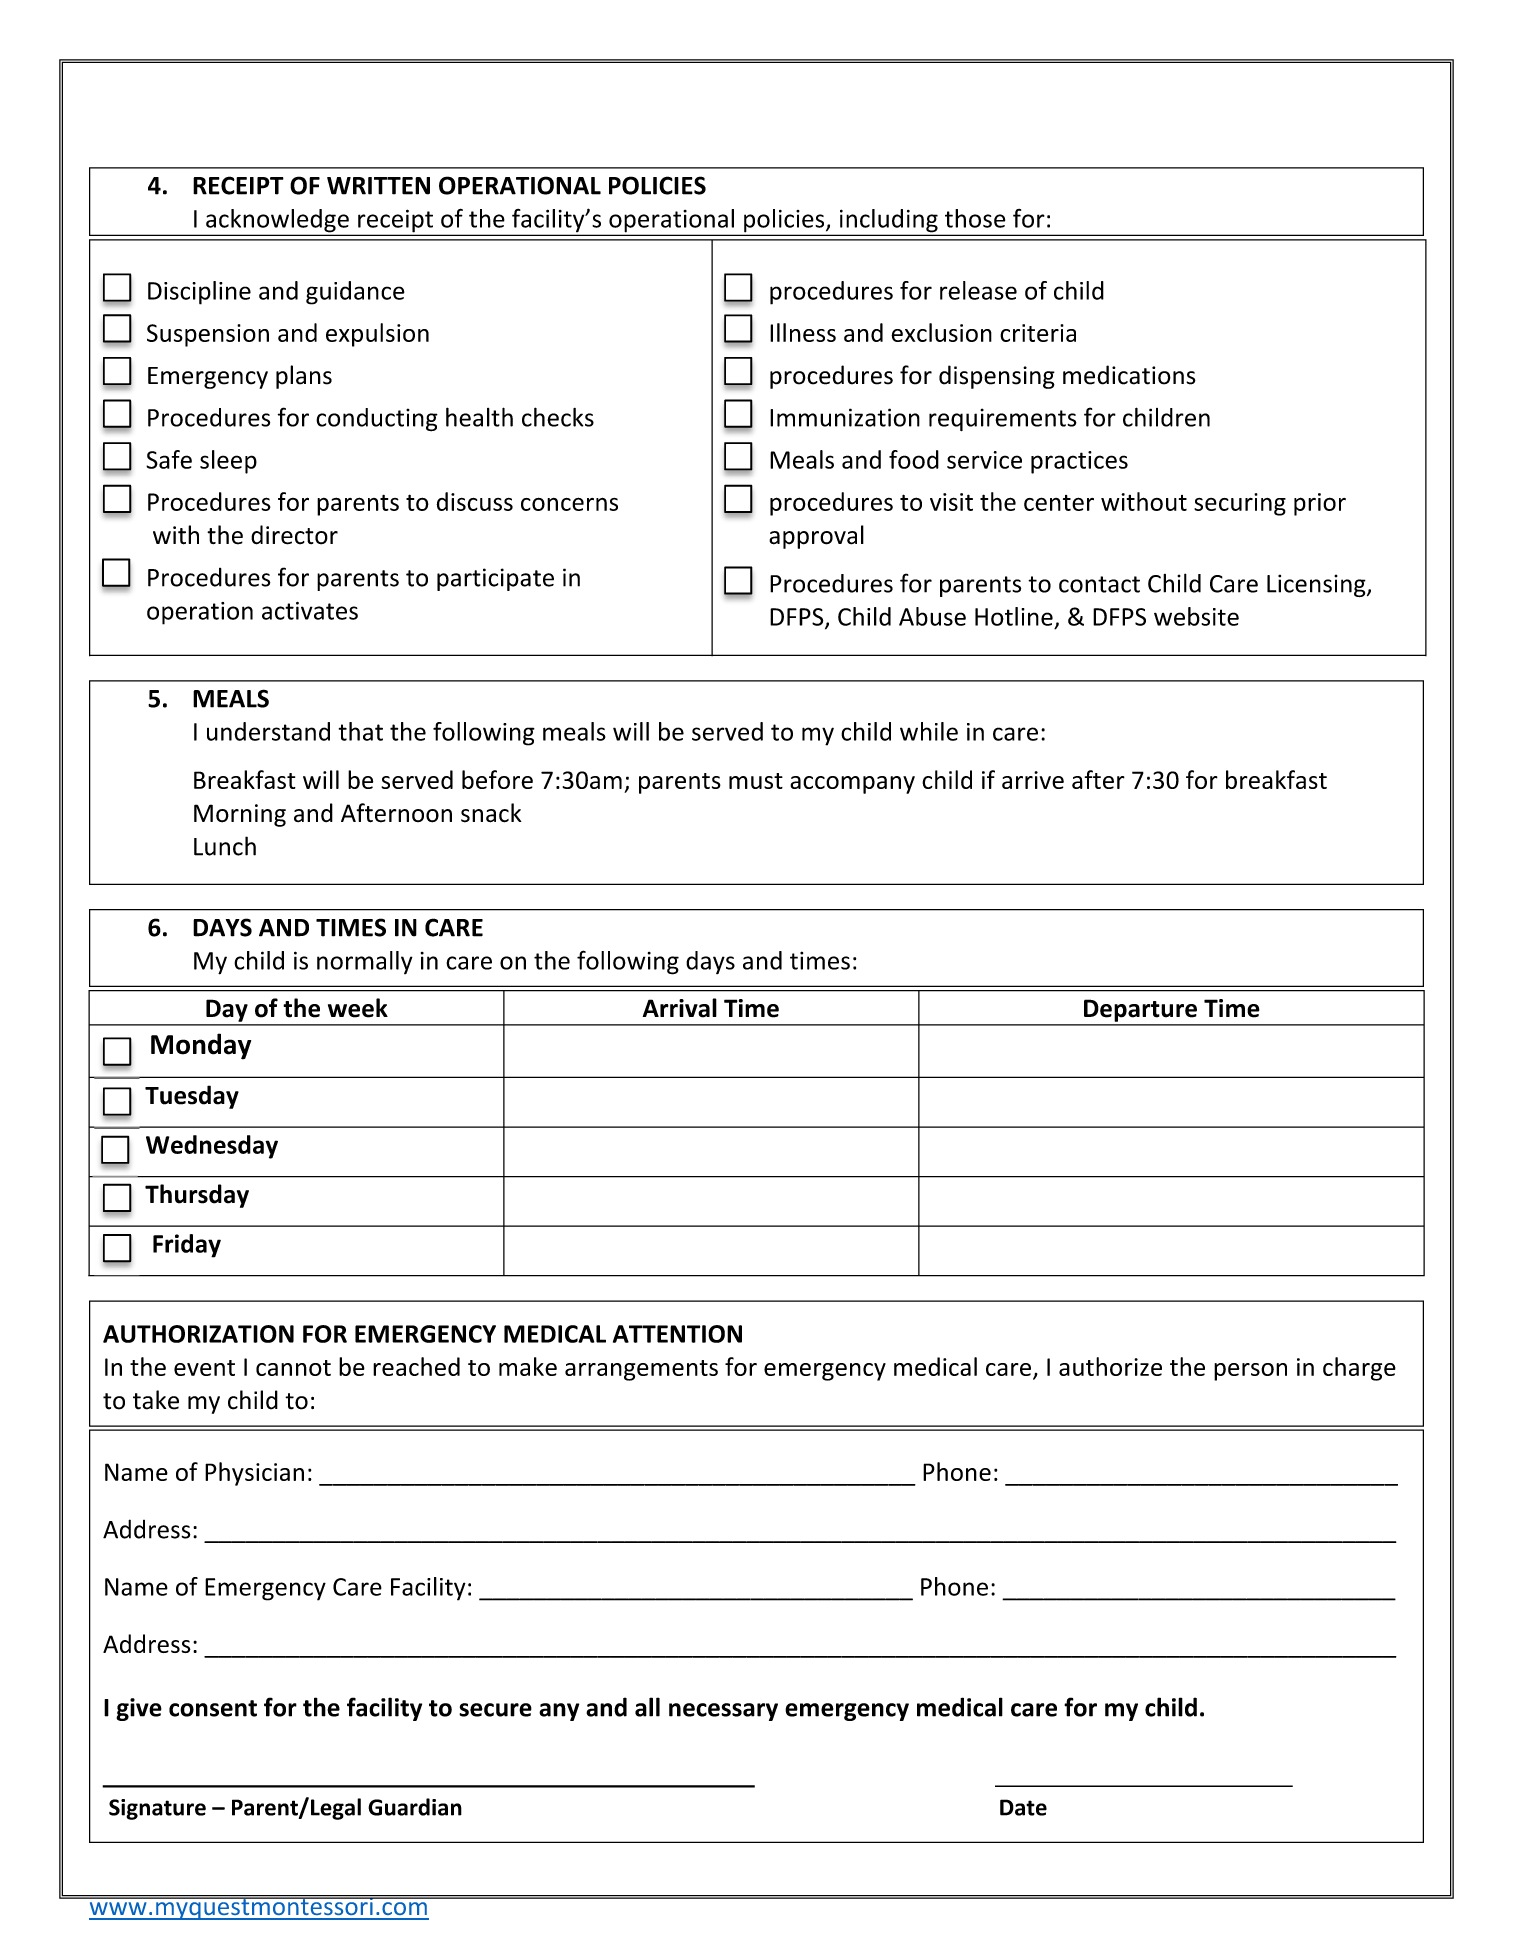 This screenshot has height=1958, width=1513. Describe the element at coordinates (1196, 616) in the screenshot. I see `website` at that location.
